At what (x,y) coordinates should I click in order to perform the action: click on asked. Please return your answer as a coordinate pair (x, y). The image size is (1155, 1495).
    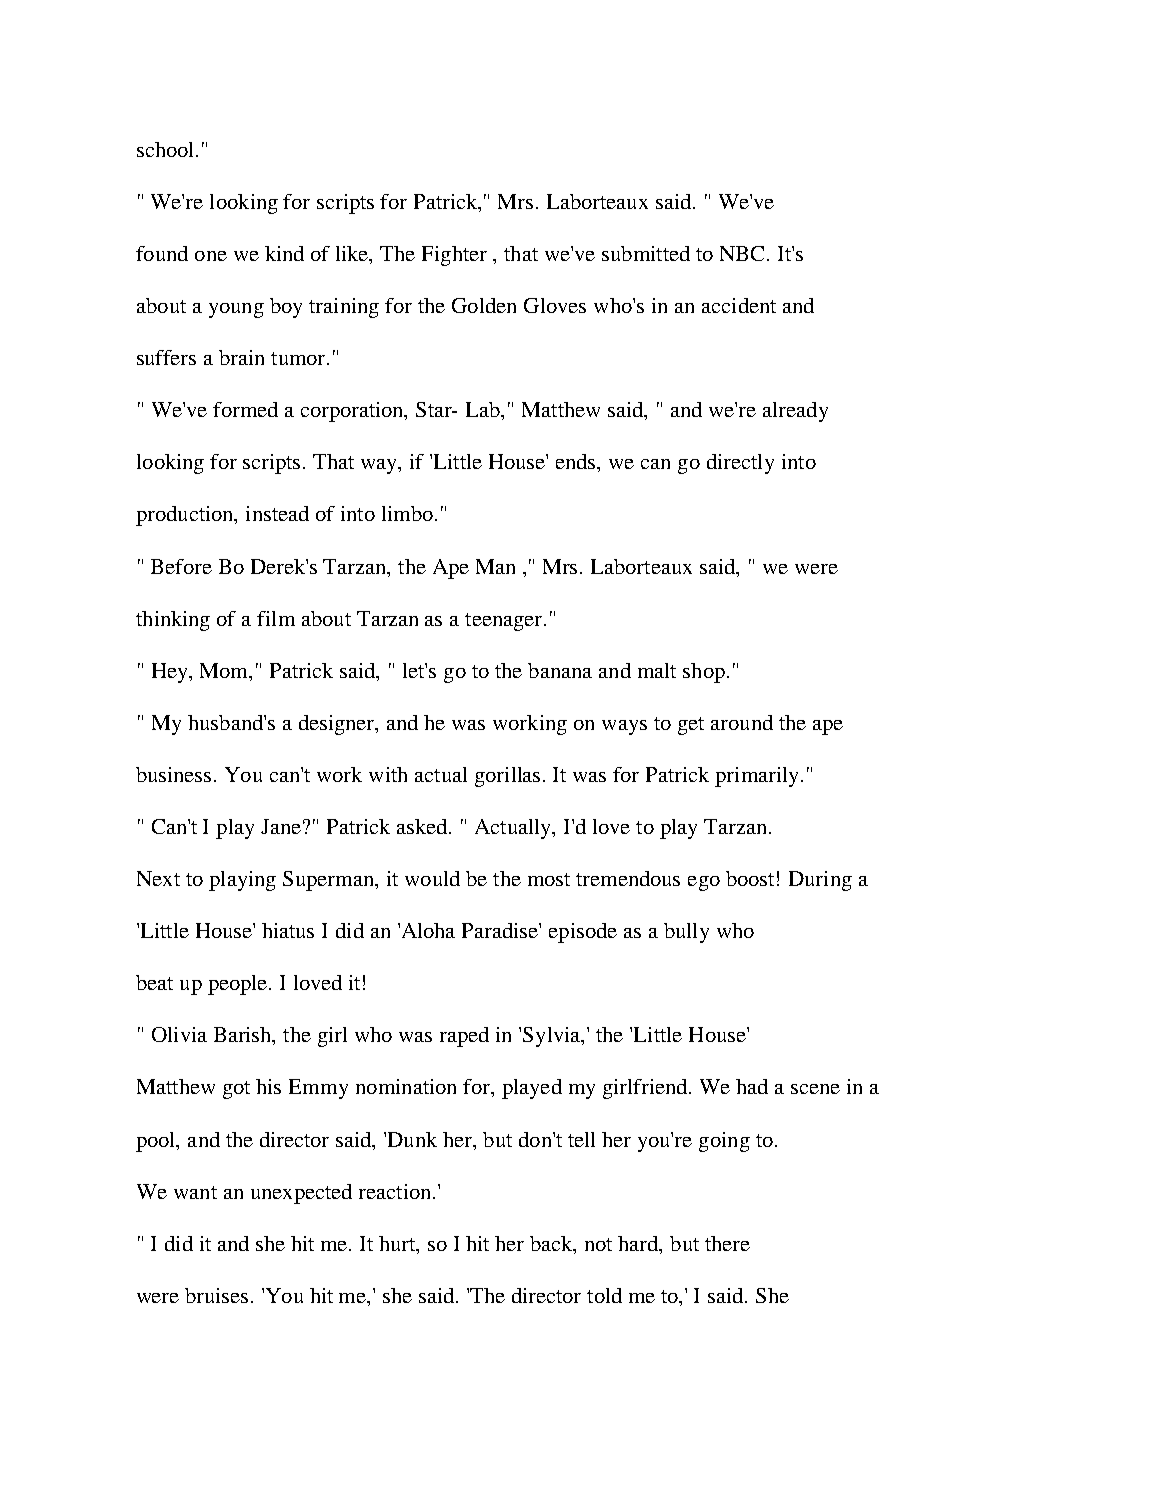
    Looking at the image, I should click on (423, 826).
